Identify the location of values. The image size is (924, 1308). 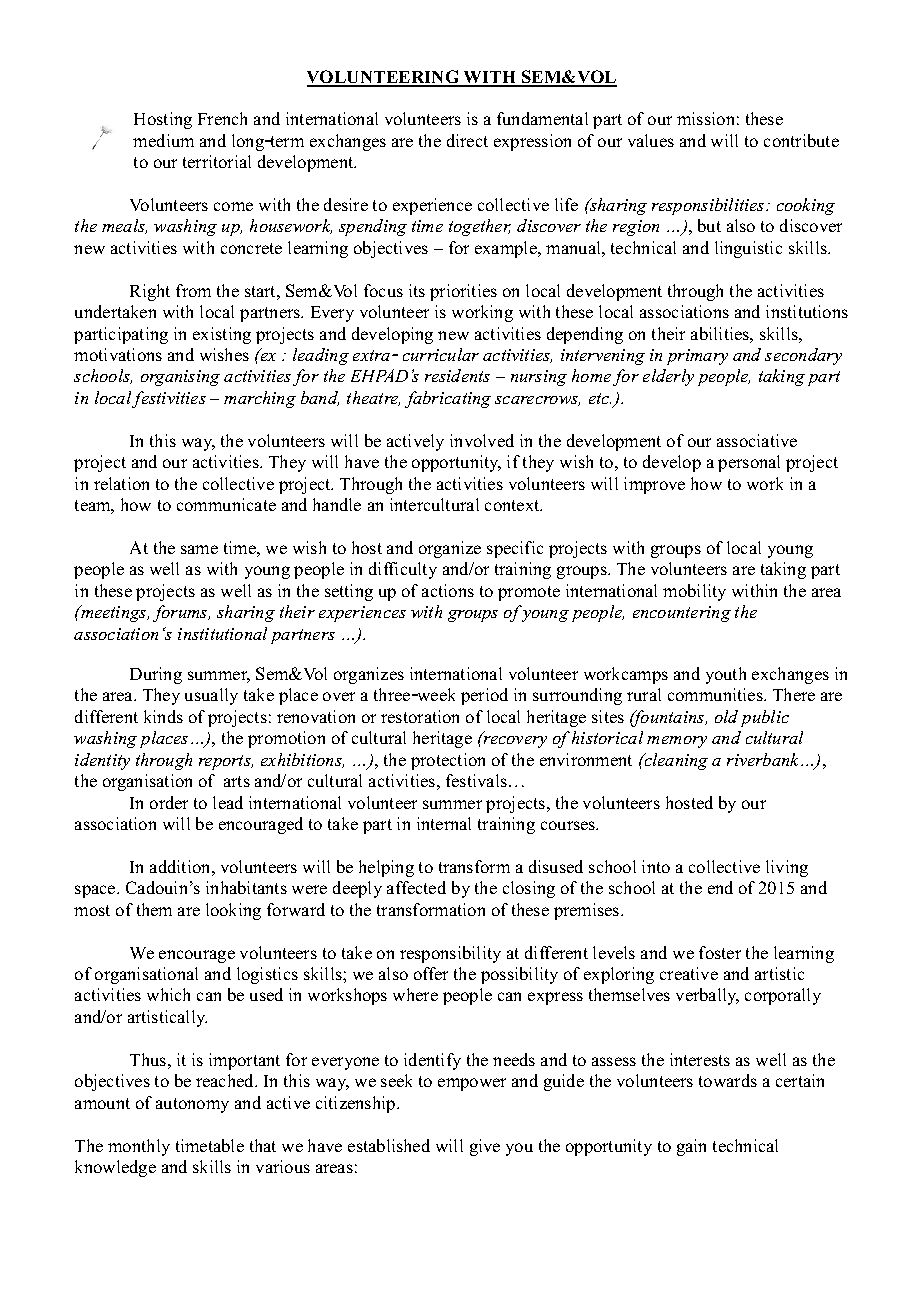
(651, 140).
